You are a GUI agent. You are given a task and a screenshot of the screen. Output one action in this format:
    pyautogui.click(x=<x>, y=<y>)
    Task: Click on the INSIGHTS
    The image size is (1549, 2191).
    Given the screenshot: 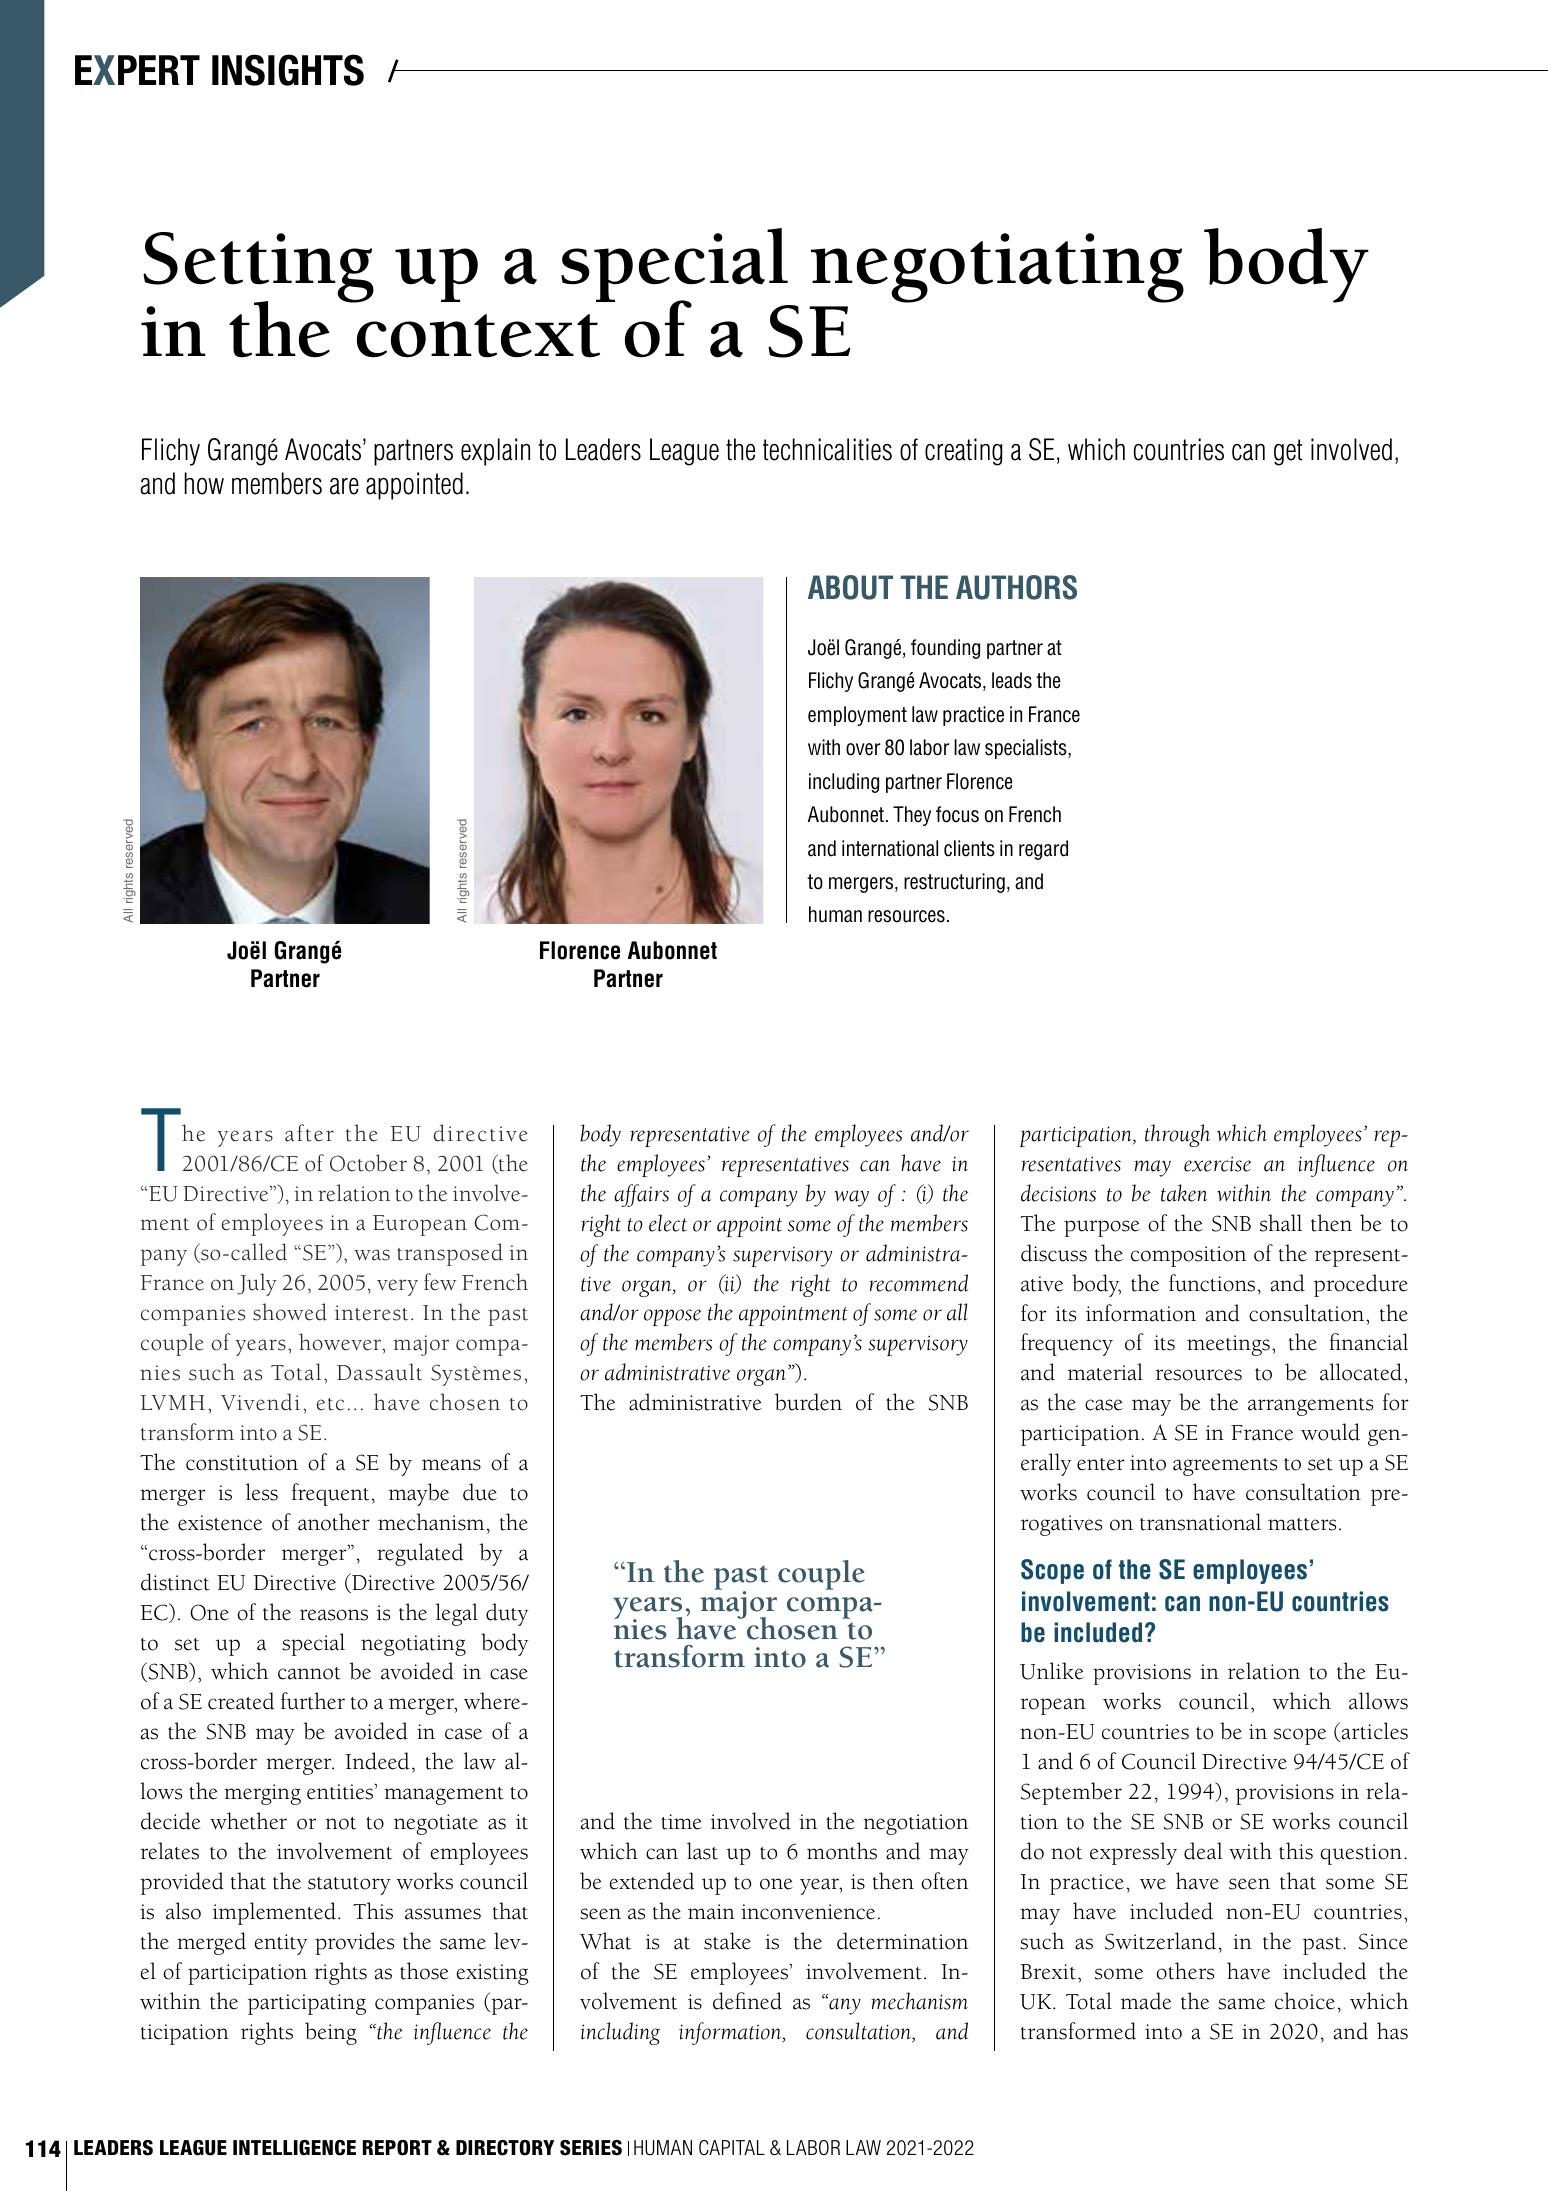 What is the action you would take?
    pyautogui.click(x=288, y=70)
